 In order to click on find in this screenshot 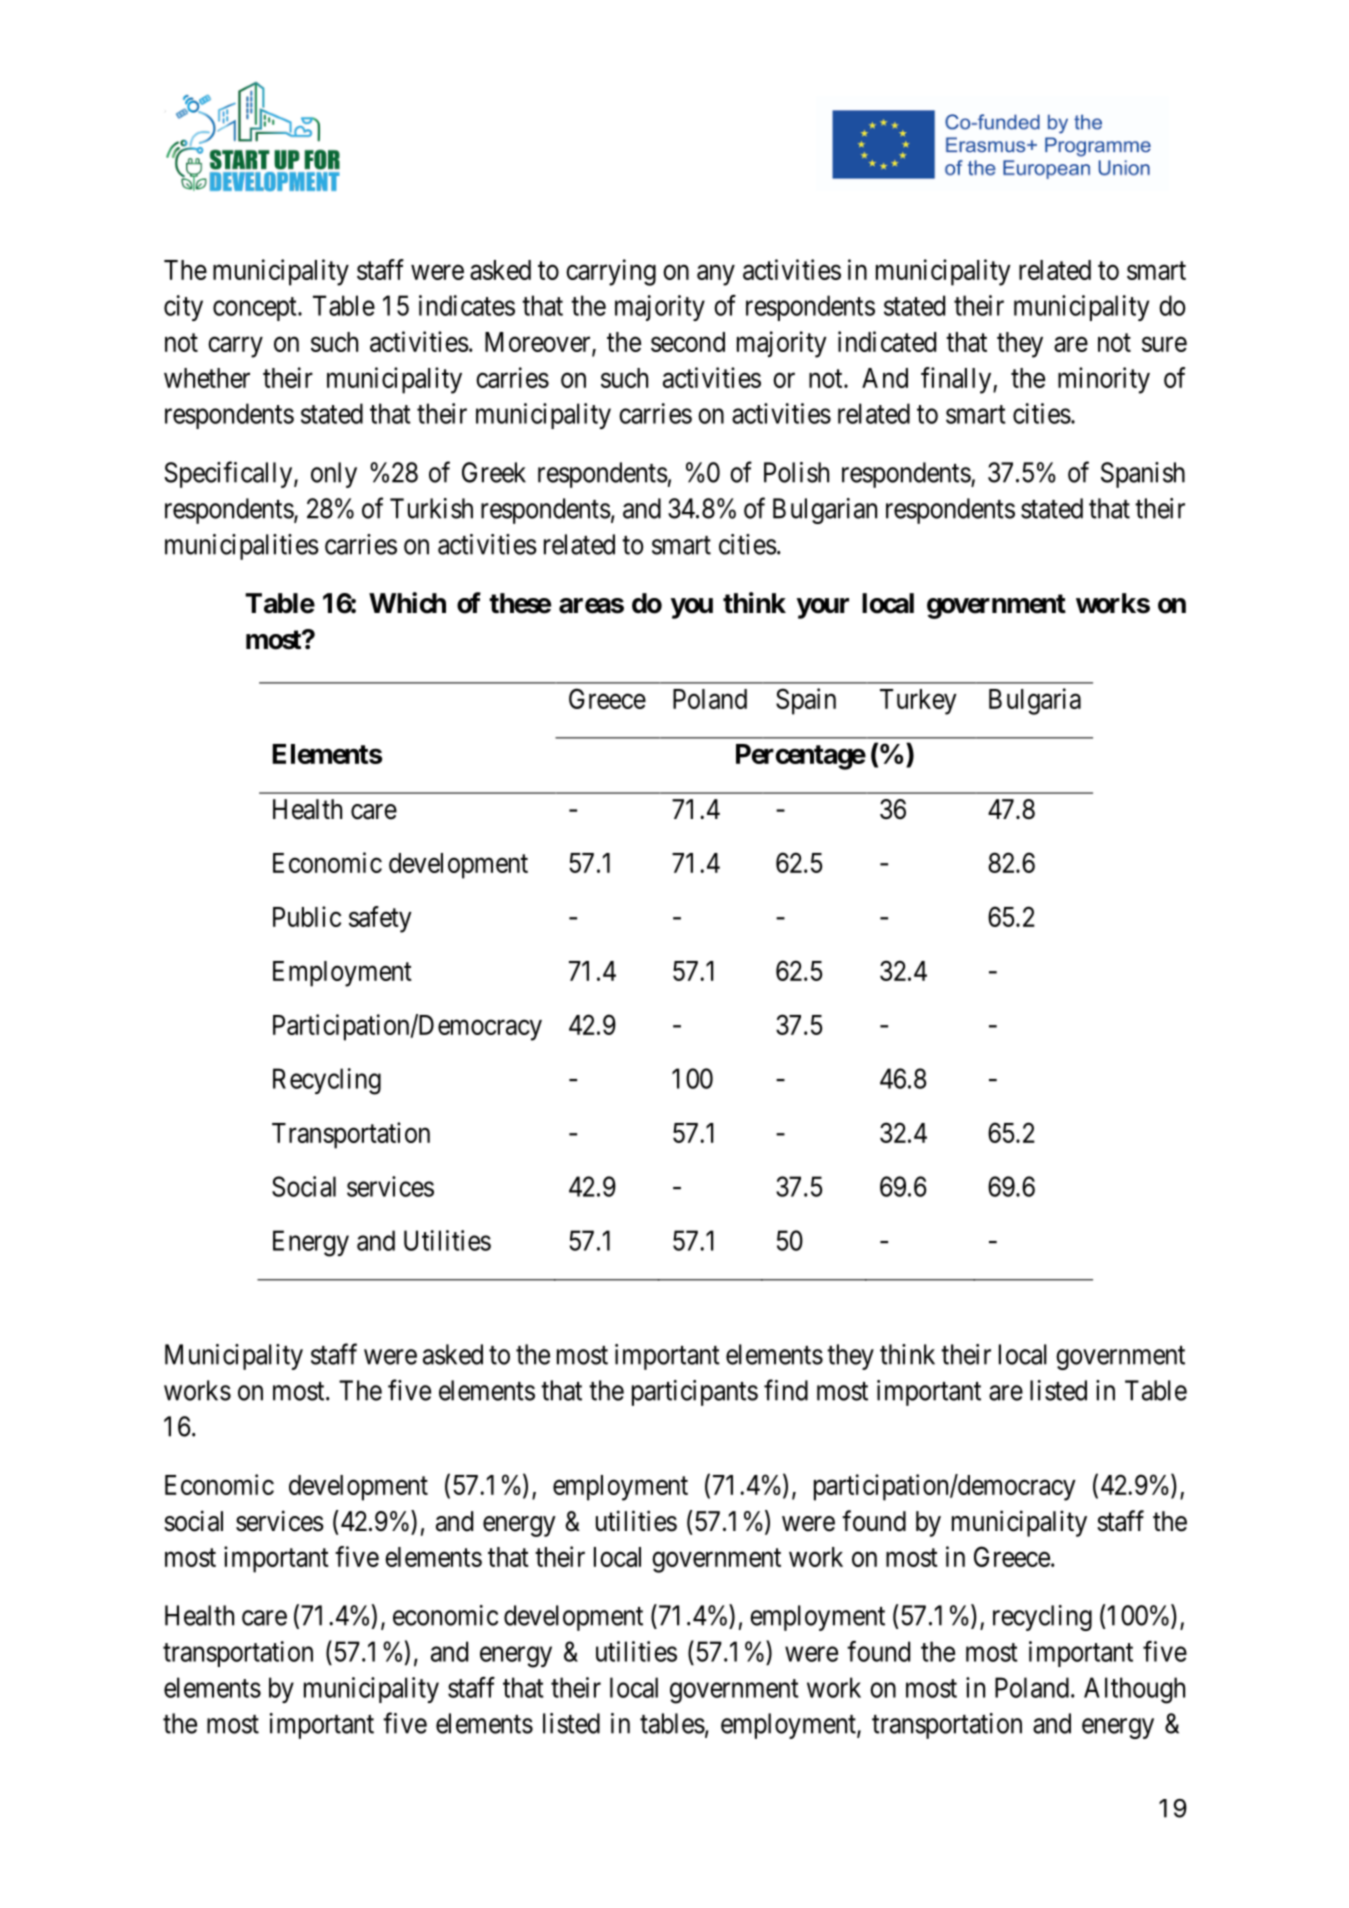, I will do `click(786, 1390)`.
